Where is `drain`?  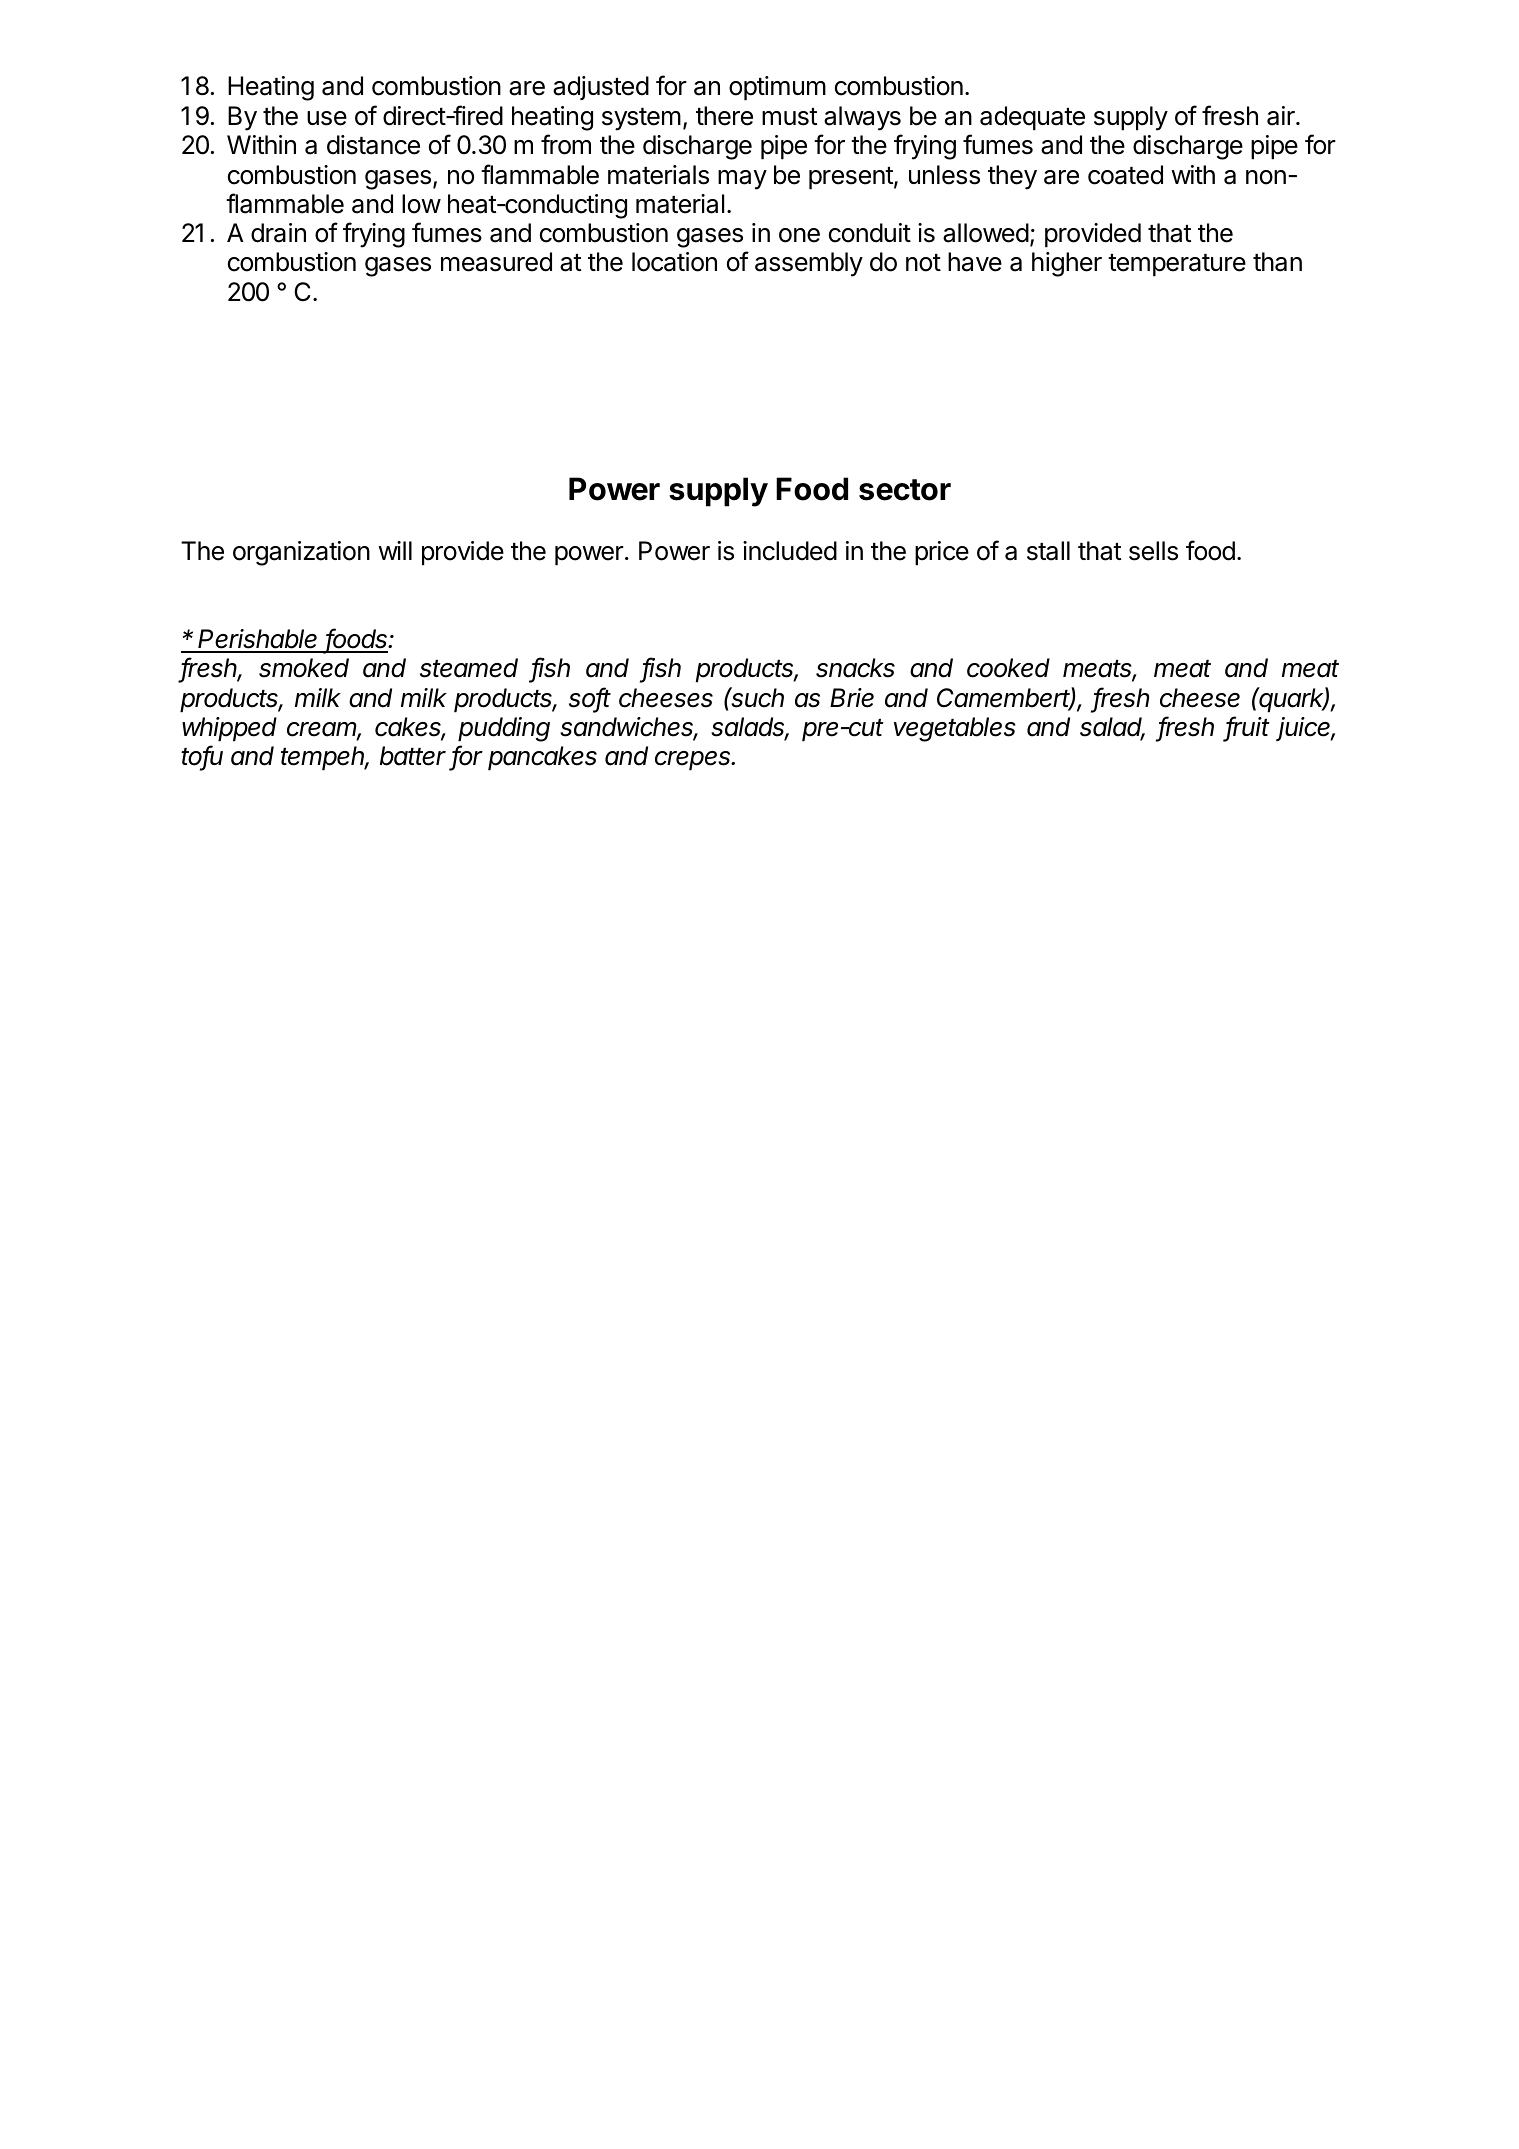 drain is located at coordinates (278, 233).
